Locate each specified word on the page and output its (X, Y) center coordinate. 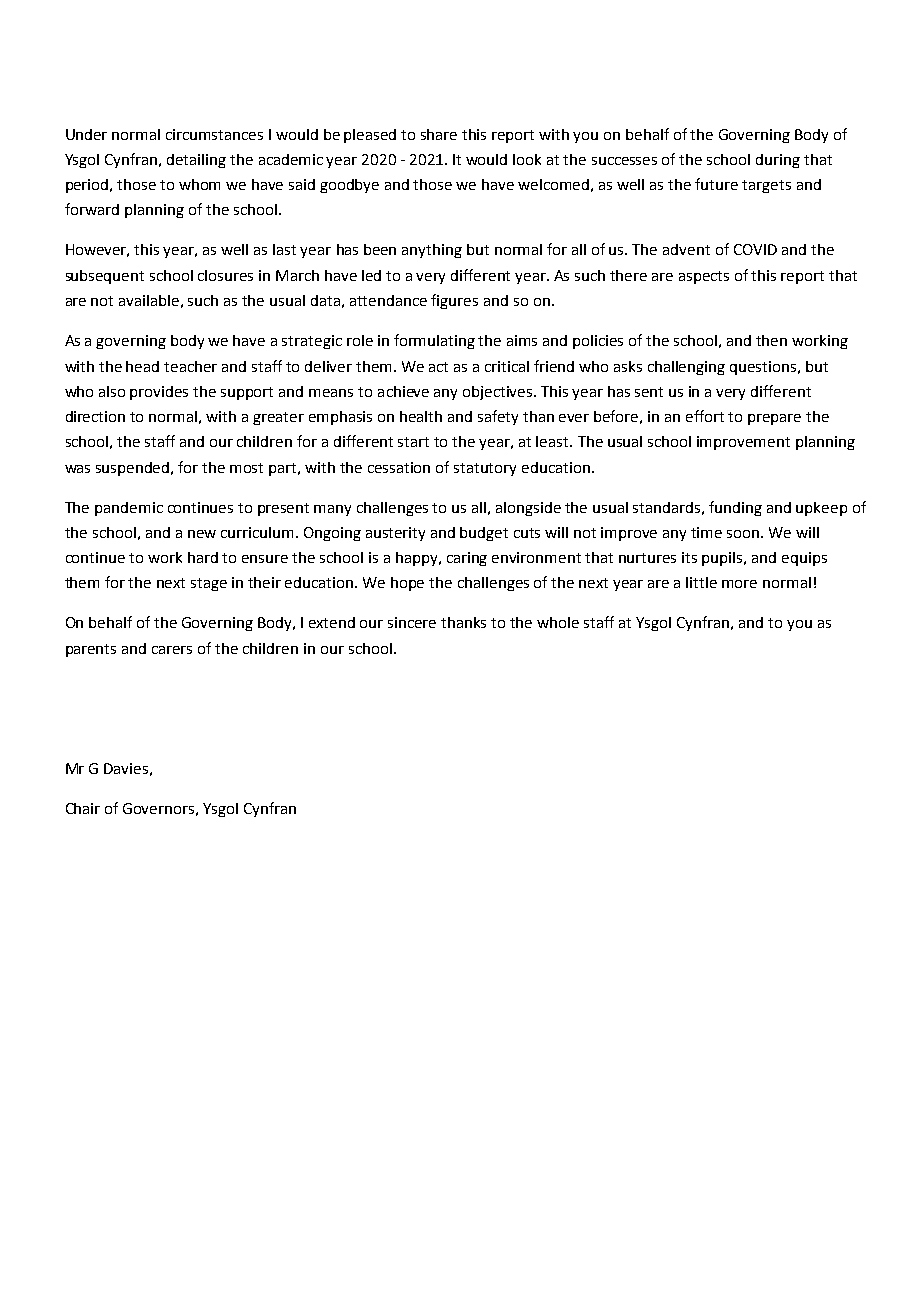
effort (705, 416)
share (439, 134)
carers (172, 650)
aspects (704, 277)
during (778, 161)
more (739, 584)
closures (225, 275)
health (421, 416)
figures (454, 301)
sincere (412, 622)
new (202, 534)
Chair (83, 808)
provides (159, 393)
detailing (196, 161)
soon (744, 534)
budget (484, 534)
